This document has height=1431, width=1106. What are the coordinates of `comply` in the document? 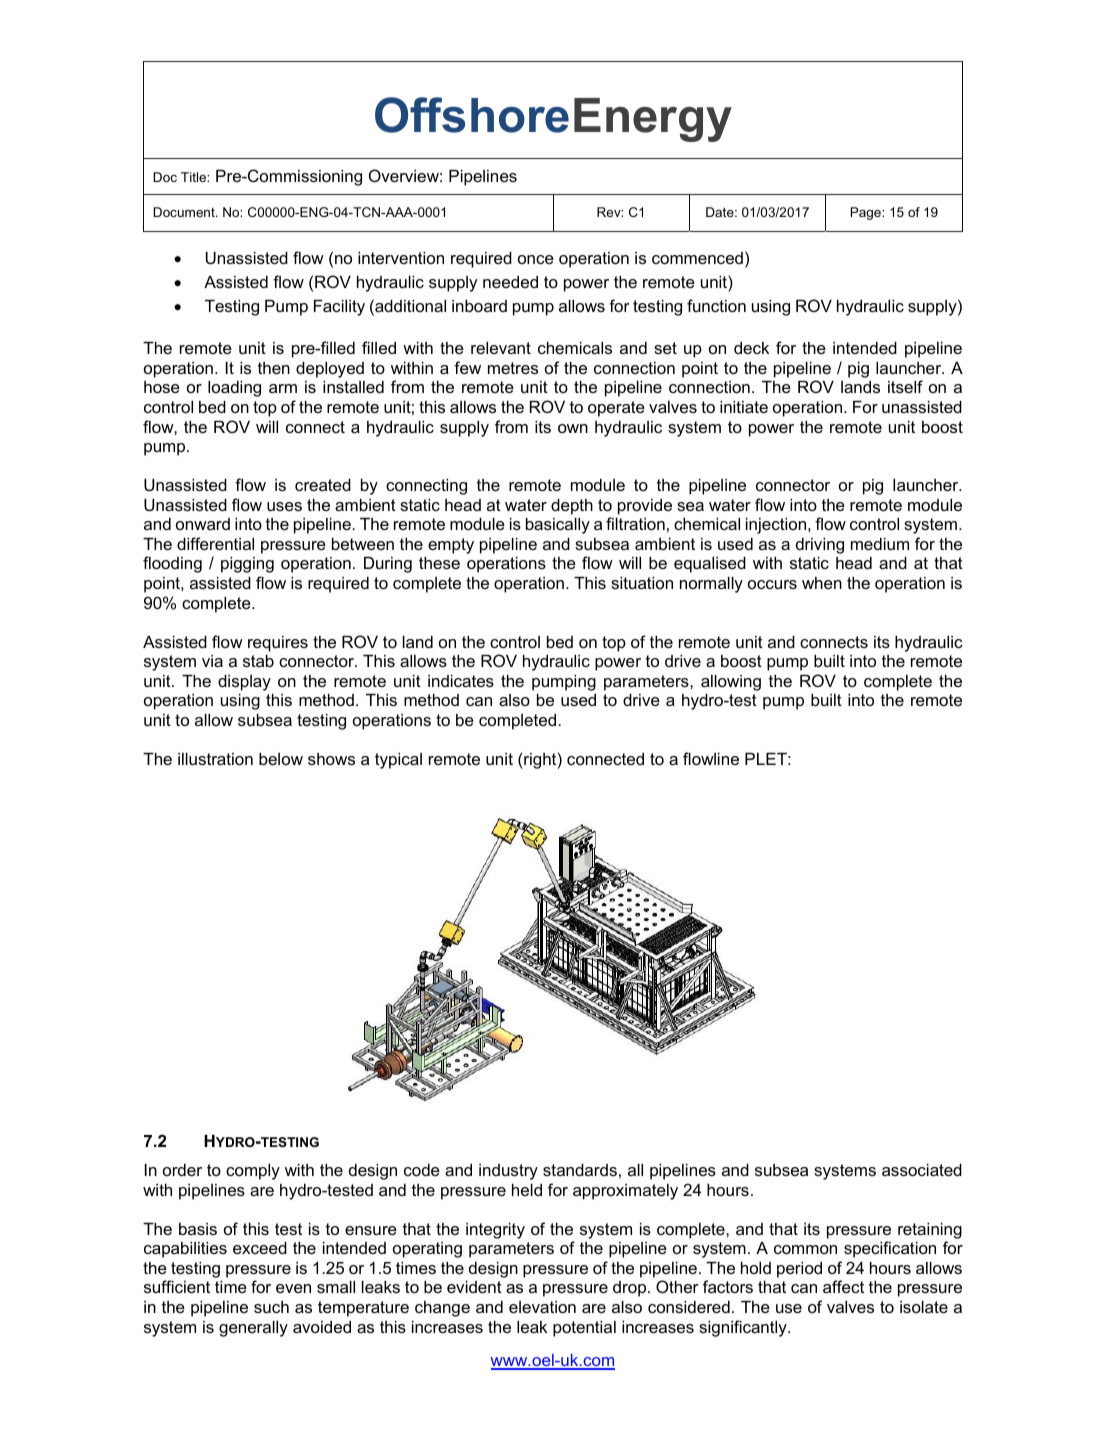 It's located at (253, 1172).
